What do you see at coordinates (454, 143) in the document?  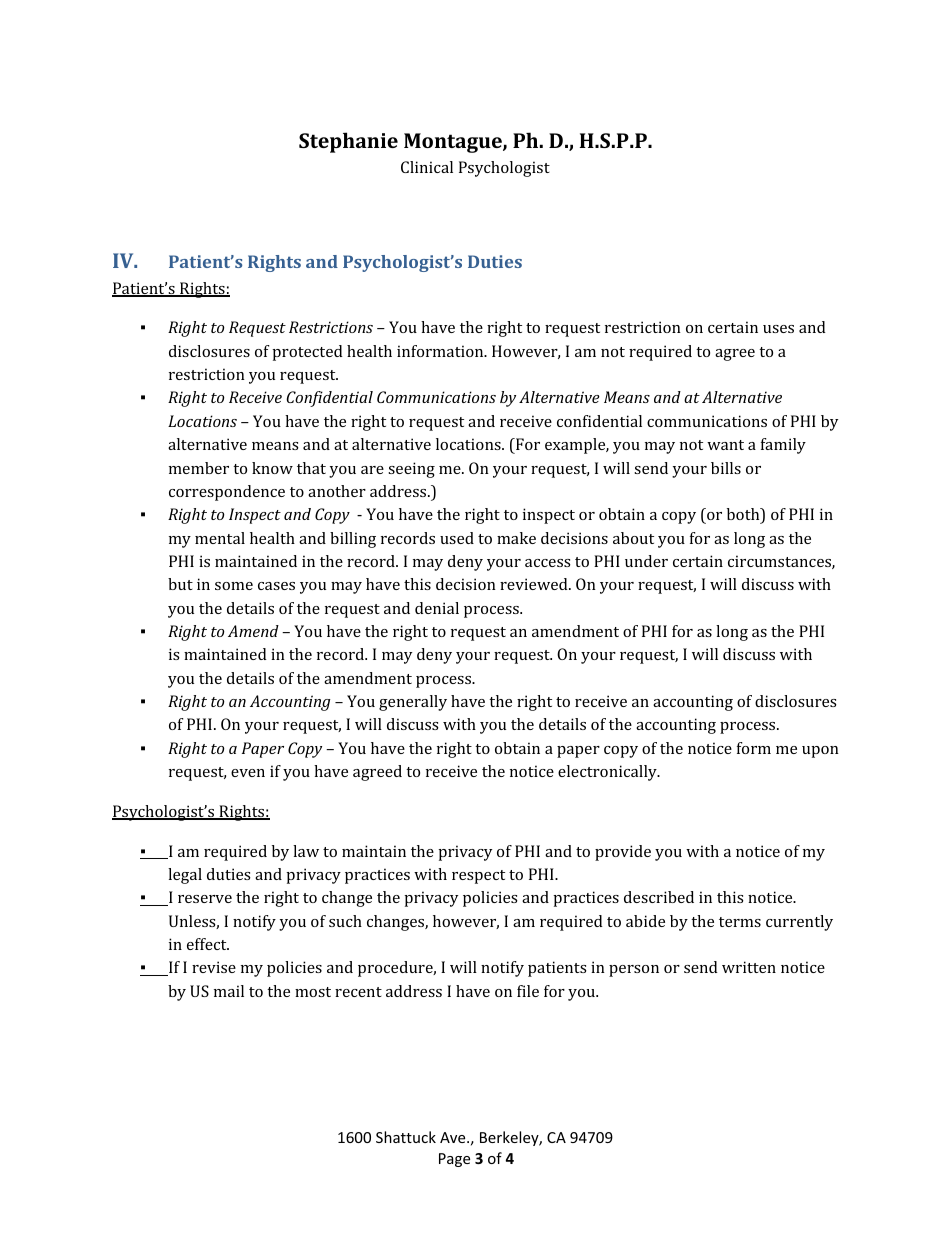 I see `Montague` at bounding box center [454, 143].
